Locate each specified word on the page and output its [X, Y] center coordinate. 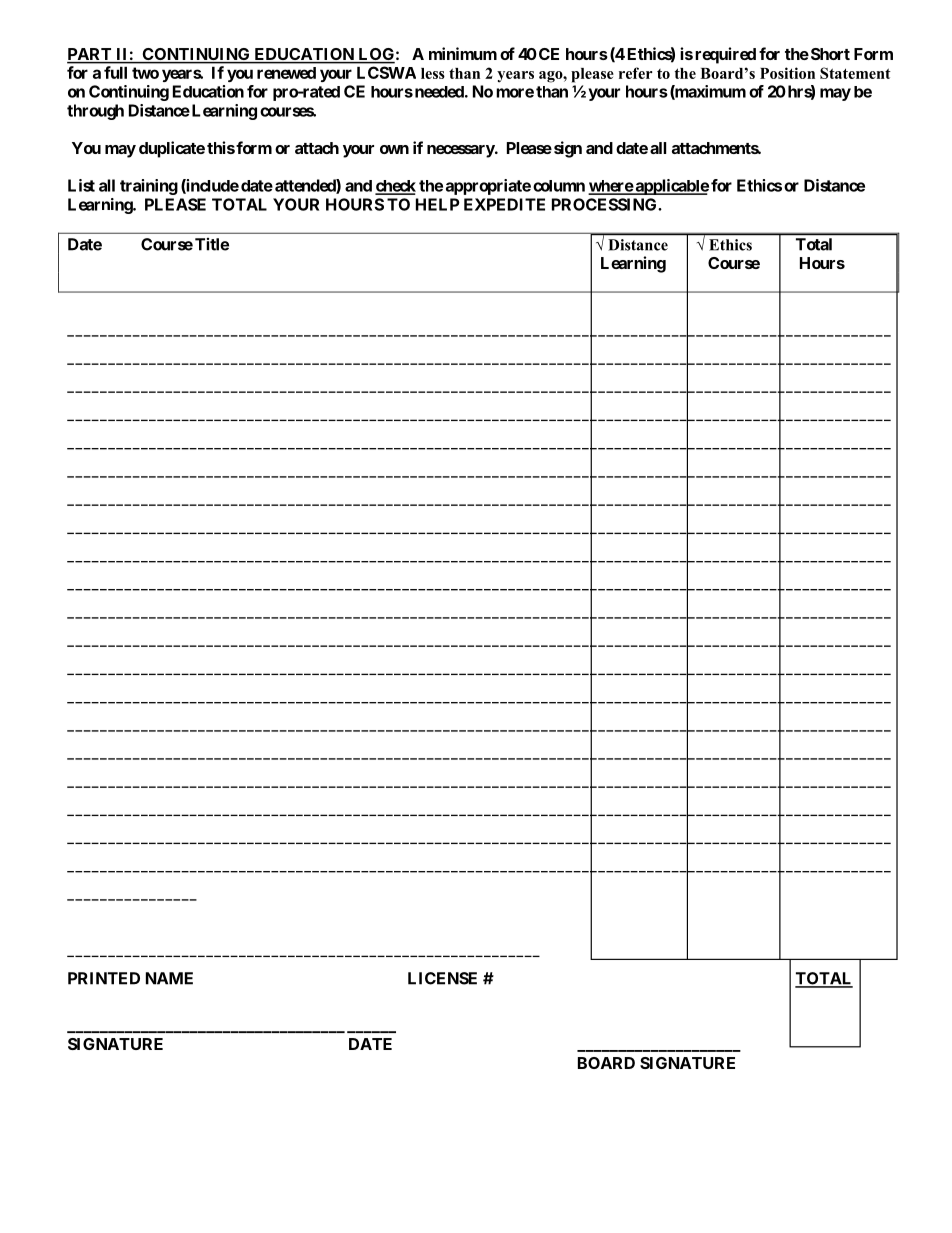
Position [787, 73]
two [145, 73]
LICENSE [442, 978]
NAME [169, 978]
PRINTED [104, 978]
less [433, 73]
